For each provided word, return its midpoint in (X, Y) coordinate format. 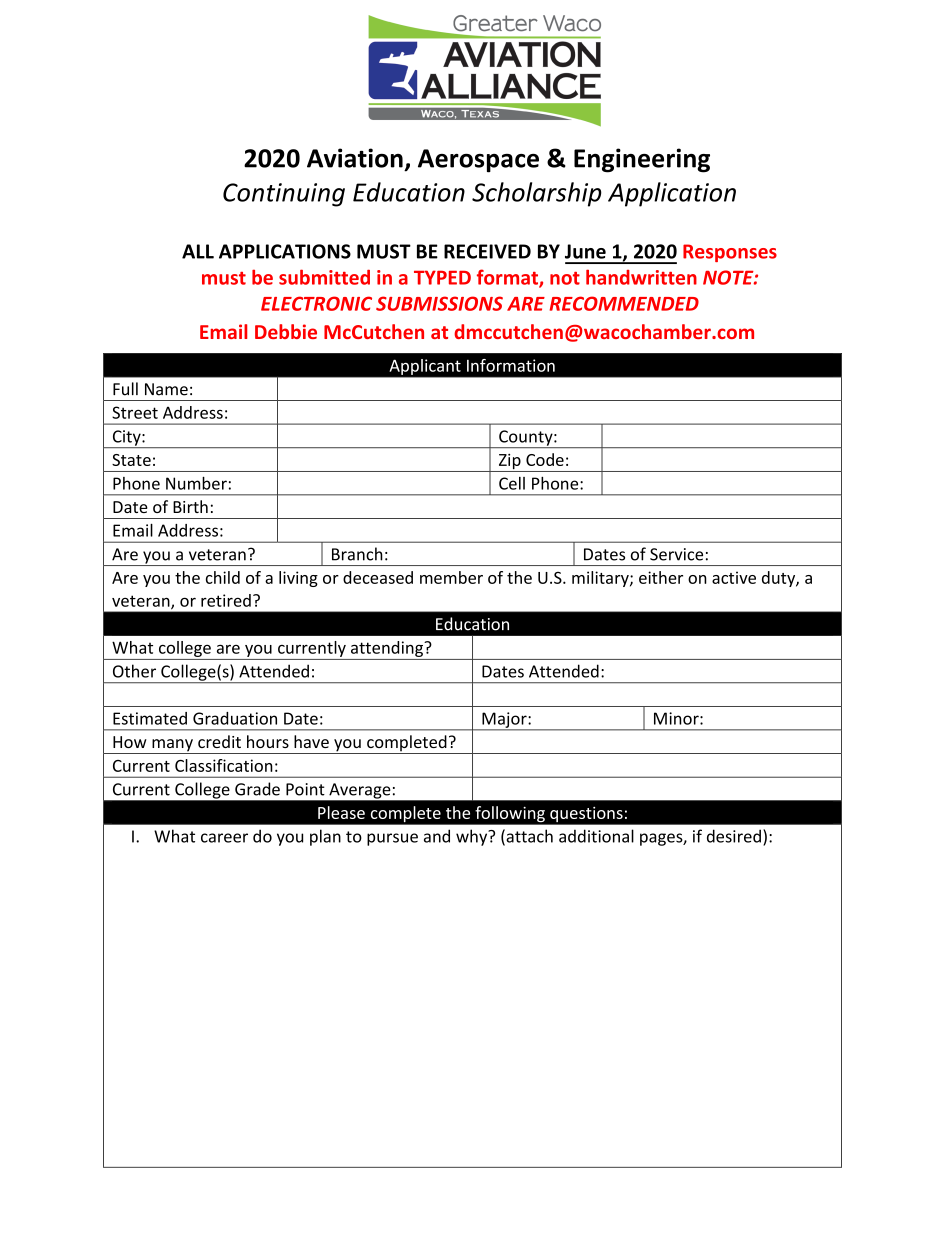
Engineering (642, 160)
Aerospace (478, 161)
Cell (512, 483)
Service (676, 554)
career (224, 838)
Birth (190, 506)
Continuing (284, 195)
